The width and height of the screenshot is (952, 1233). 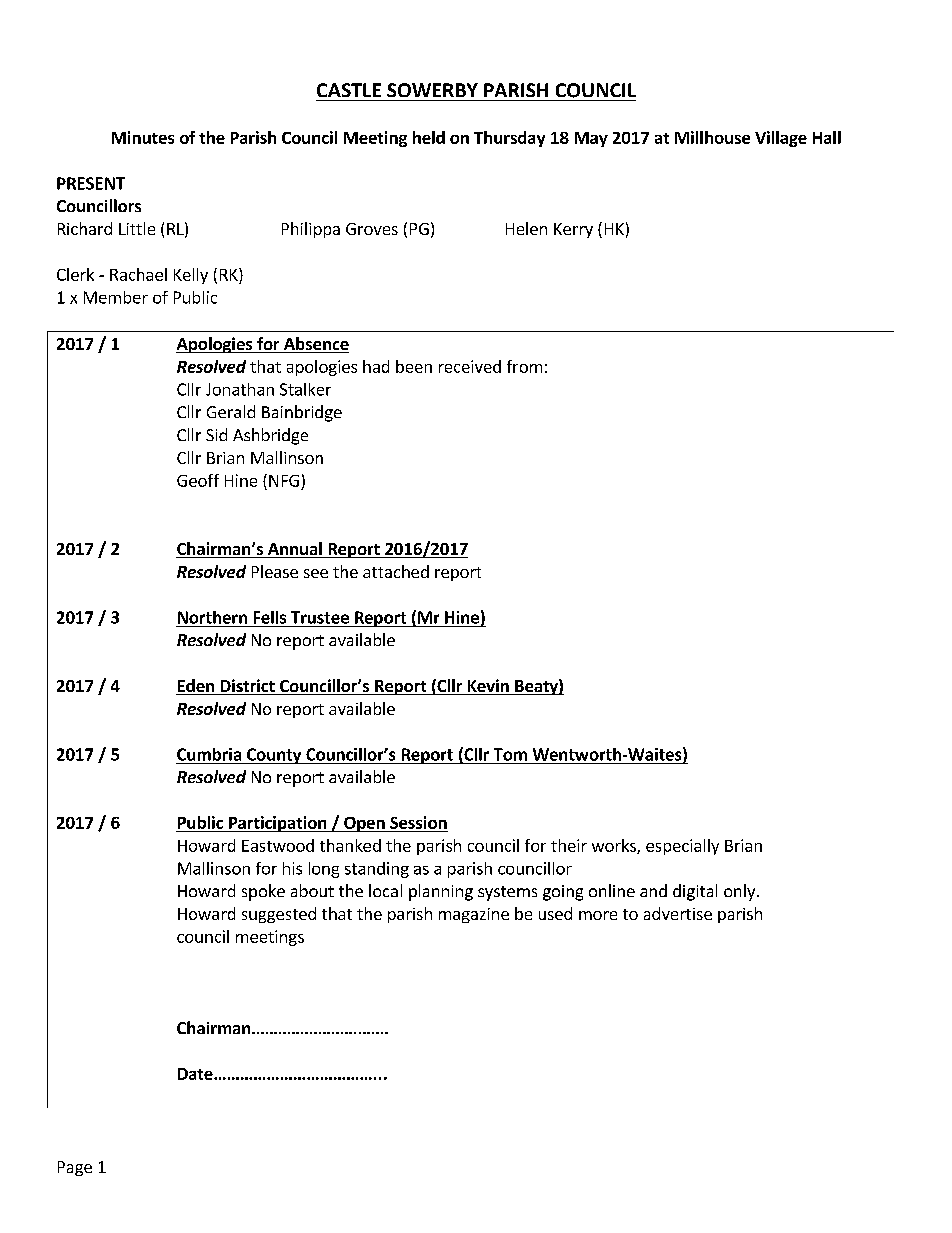 What do you see at coordinates (781, 139) in the screenshot?
I see `Village` at bounding box center [781, 139].
